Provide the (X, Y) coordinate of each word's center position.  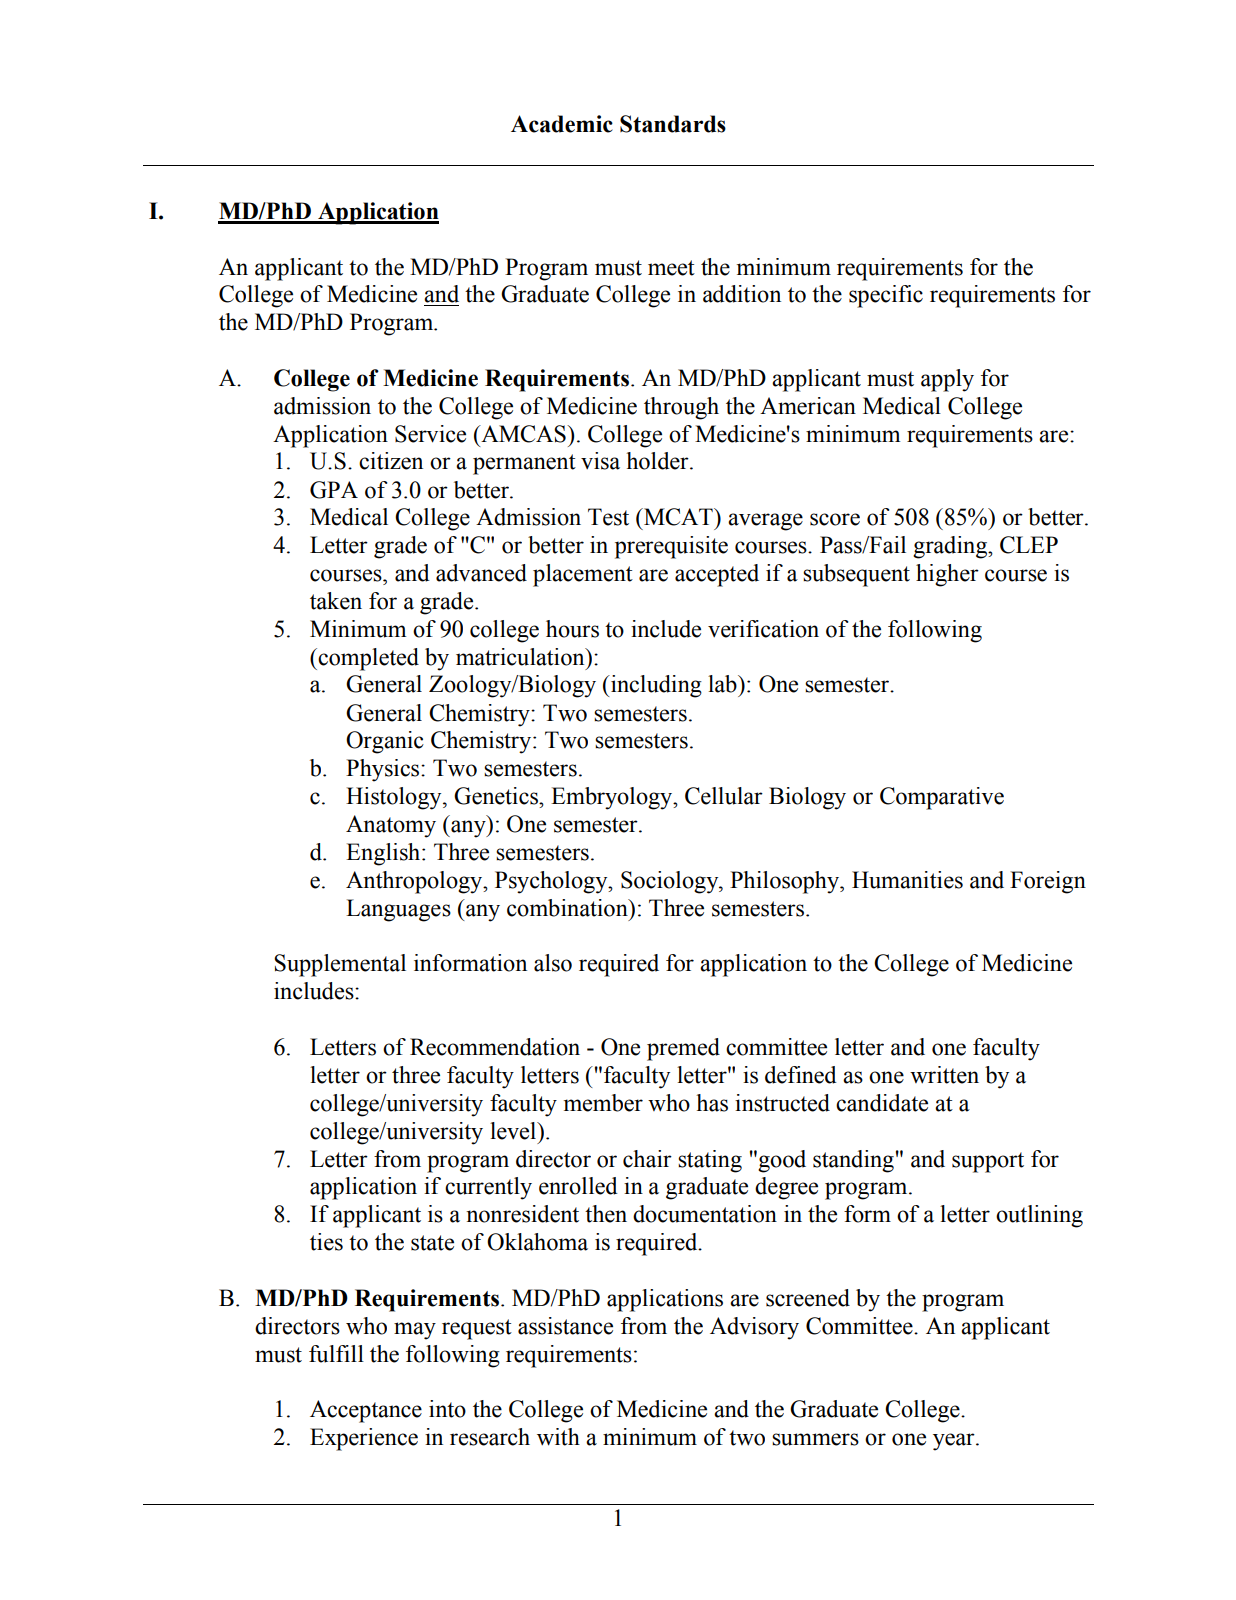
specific (886, 296)
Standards (673, 124)
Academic (562, 124)
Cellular (724, 796)
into (447, 1409)
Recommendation (495, 1047)
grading (951, 547)
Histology (395, 798)
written (944, 1075)
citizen (391, 461)
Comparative (942, 798)
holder (658, 461)
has (712, 1103)
